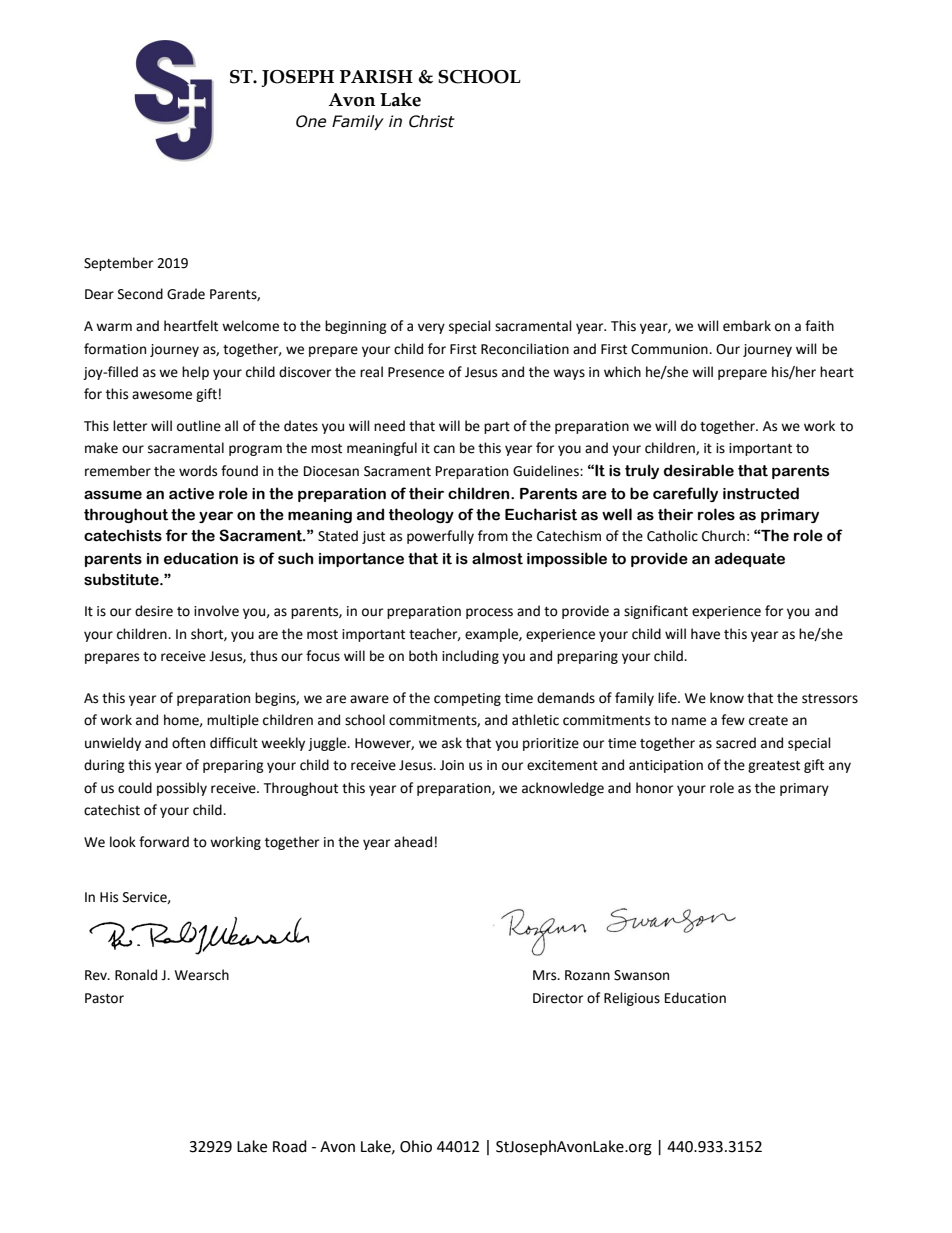 This page has width=952, height=1233. I want to click on Road, so click(290, 1146).
